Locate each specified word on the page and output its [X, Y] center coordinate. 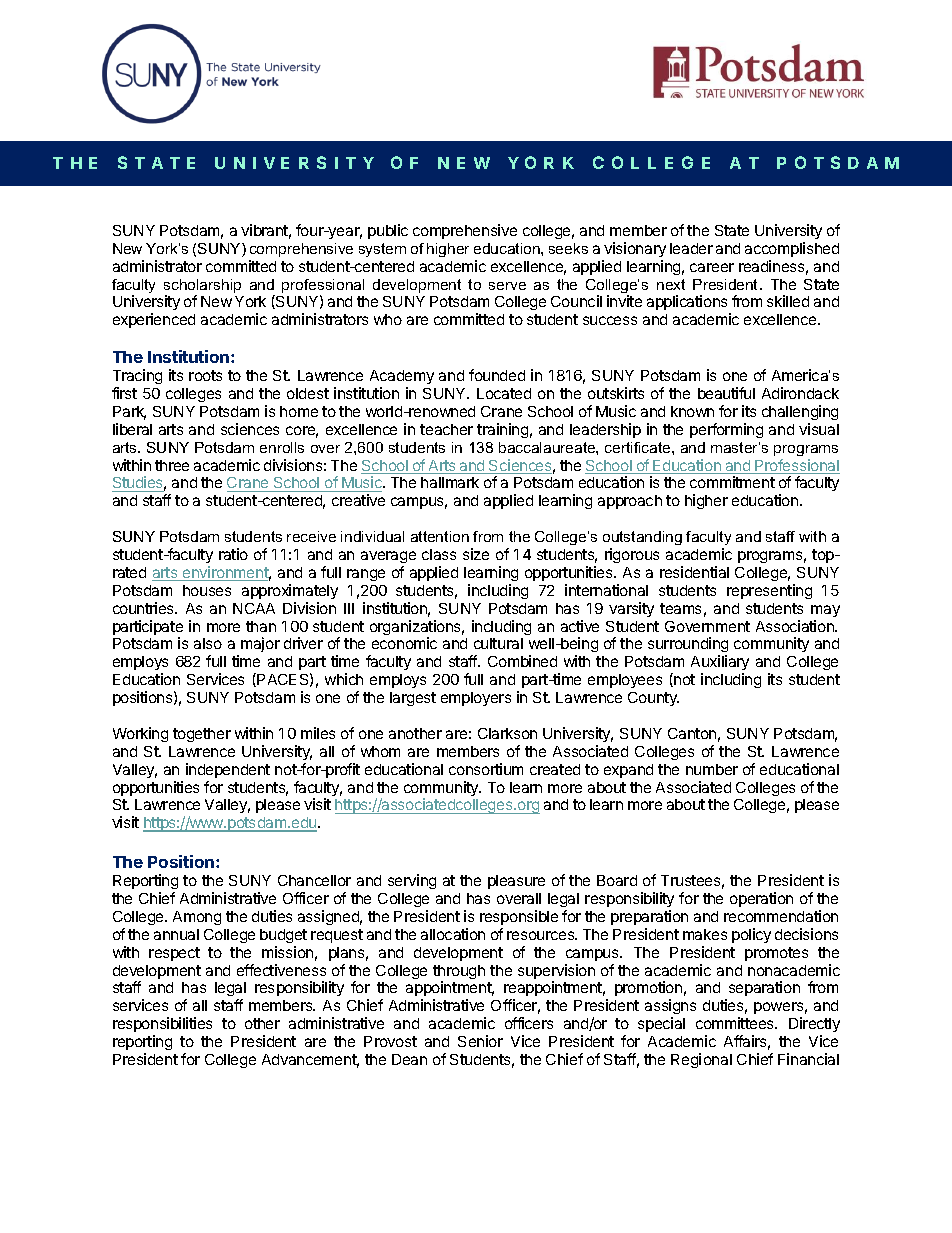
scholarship [202, 287]
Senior [480, 1041]
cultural [498, 643]
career [712, 267]
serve [507, 286]
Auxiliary [720, 662]
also [208, 643]
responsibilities [162, 1024]
